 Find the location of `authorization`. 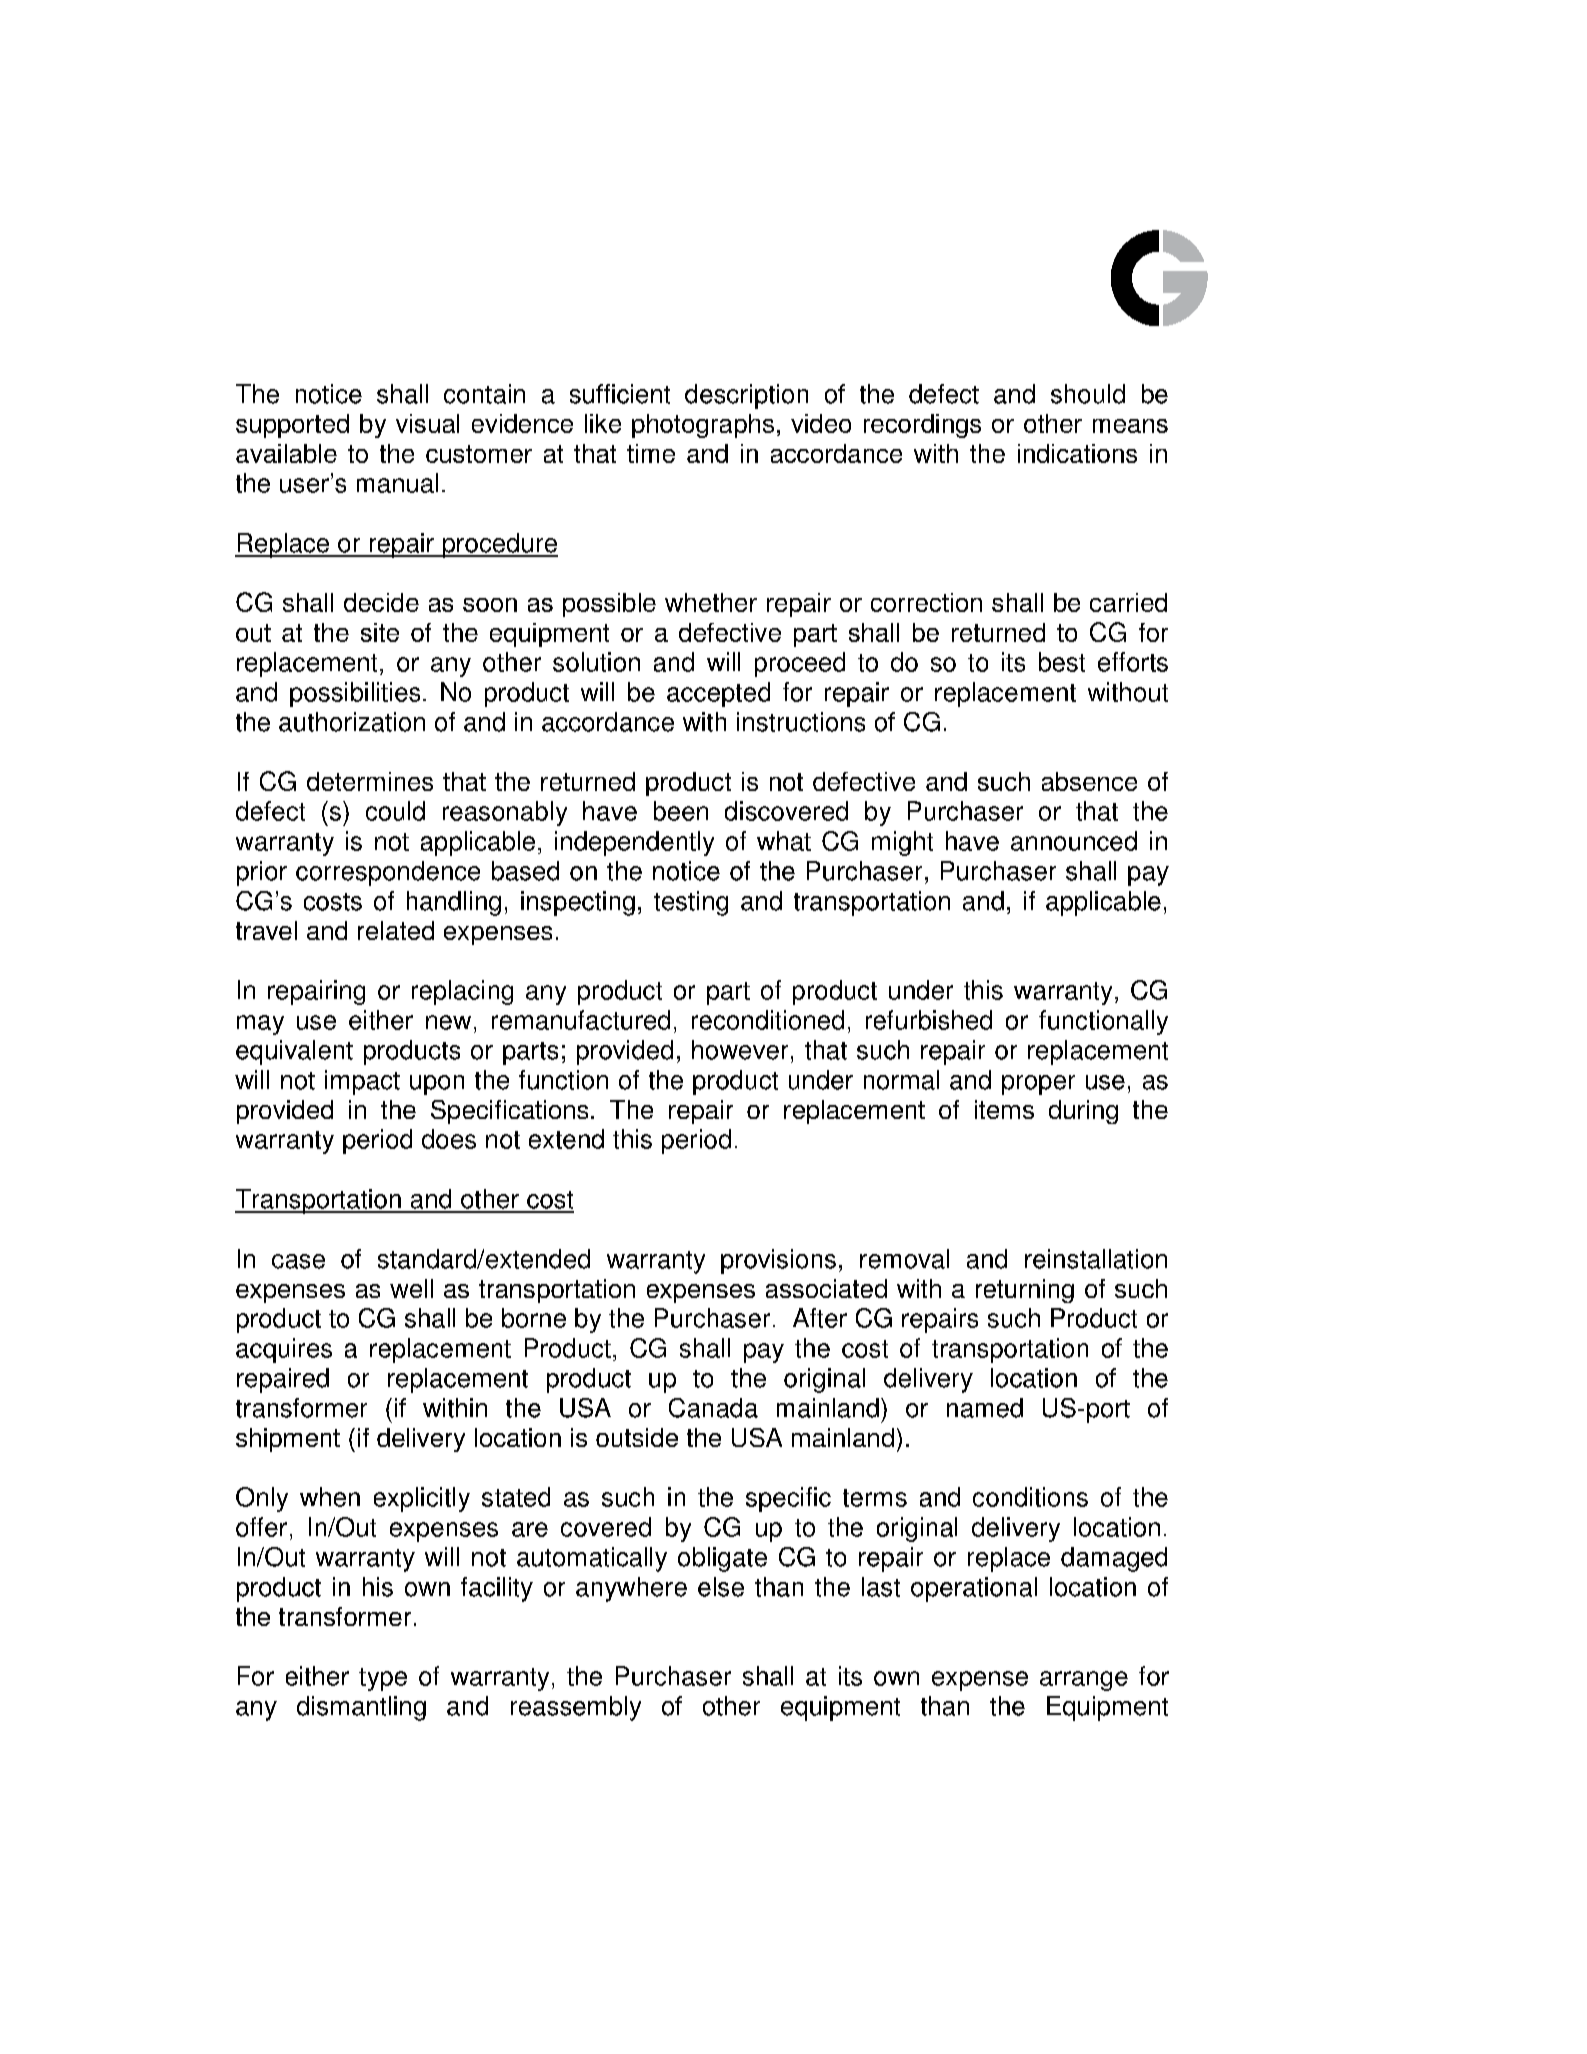

authorization is located at coordinates (352, 722).
